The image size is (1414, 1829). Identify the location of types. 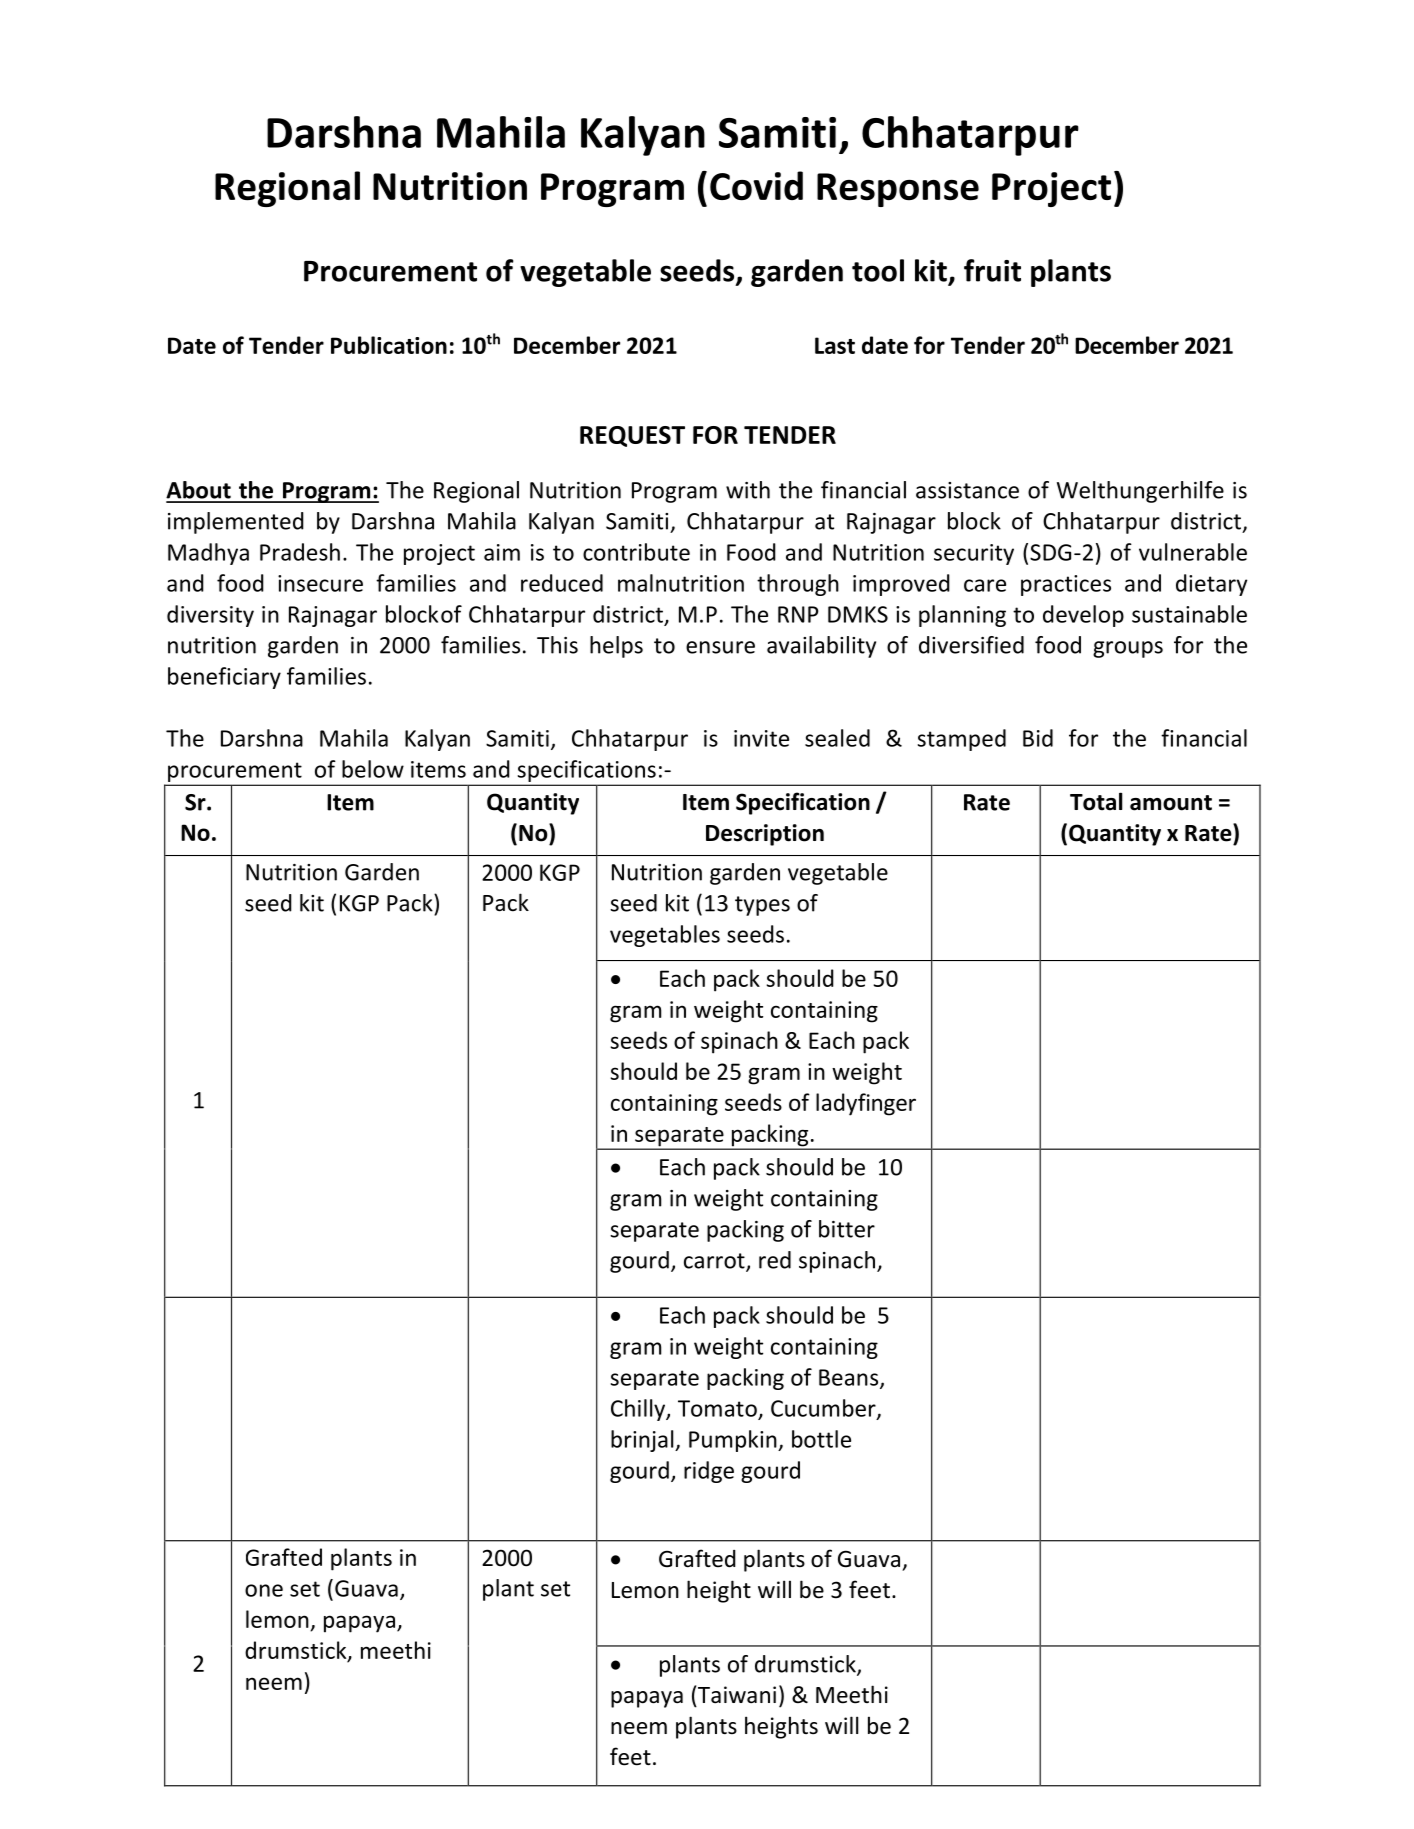
(762, 906).
